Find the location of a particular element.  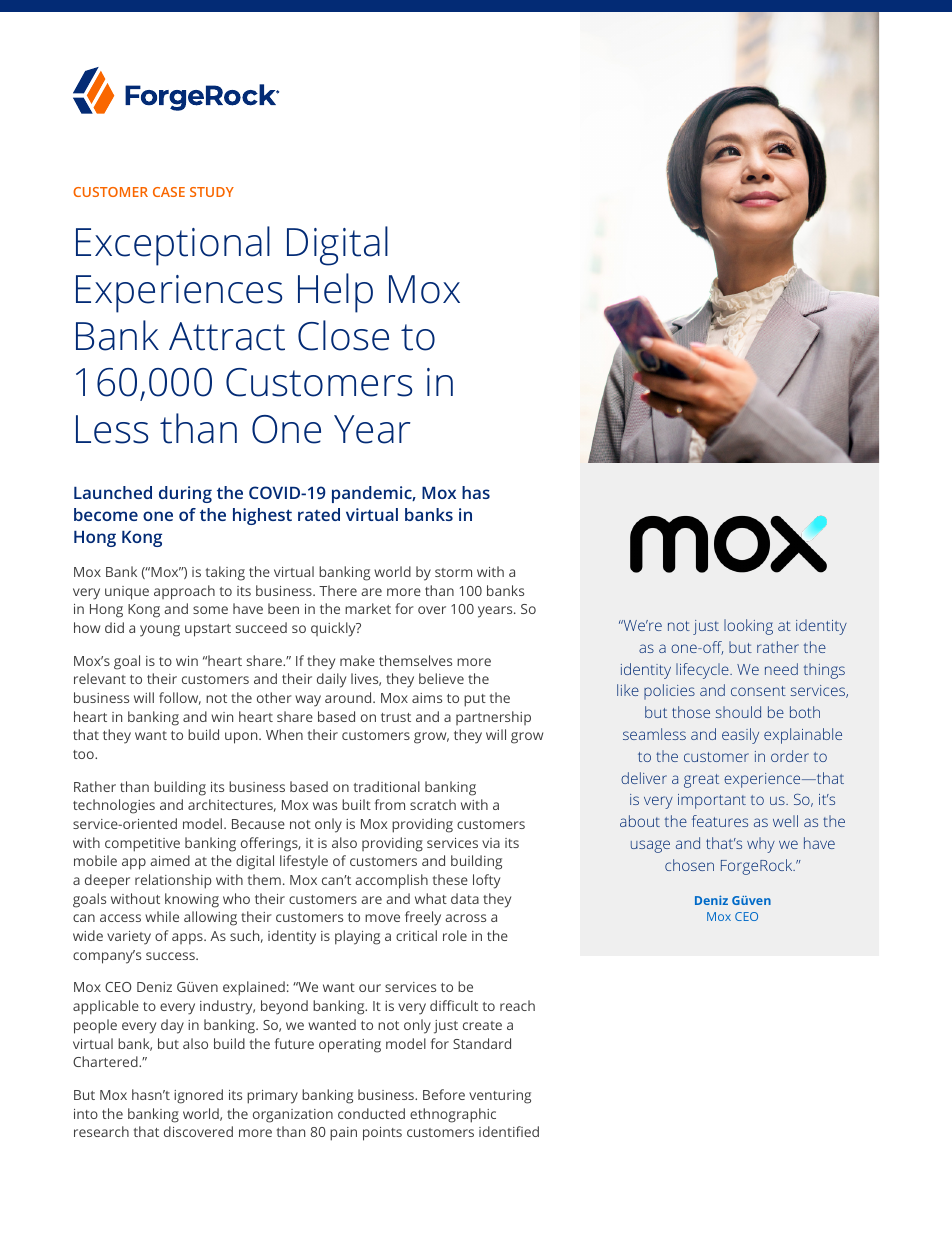

Close is located at coordinates (343, 335).
